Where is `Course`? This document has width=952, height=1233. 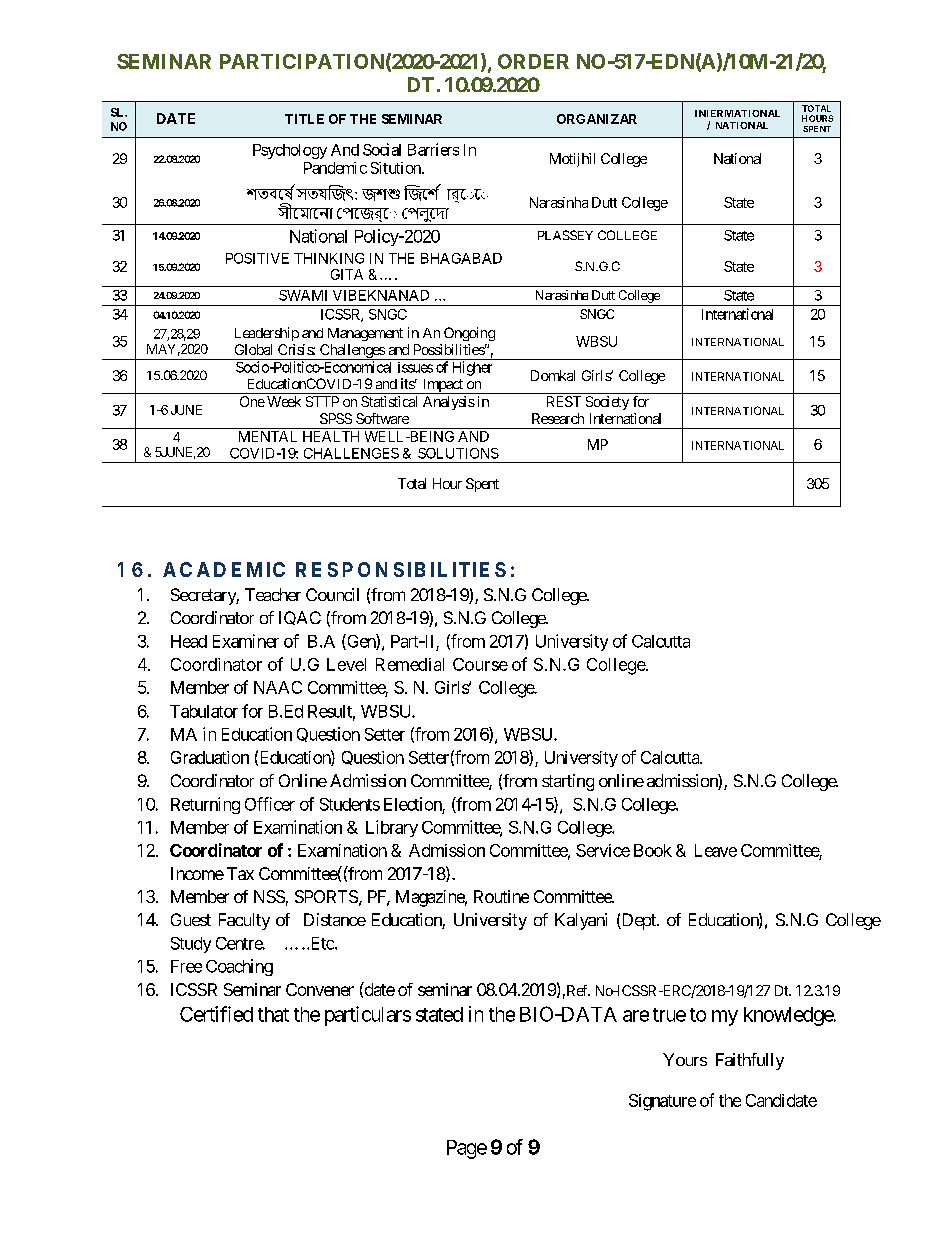 Course is located at coordinates (480, 664).
